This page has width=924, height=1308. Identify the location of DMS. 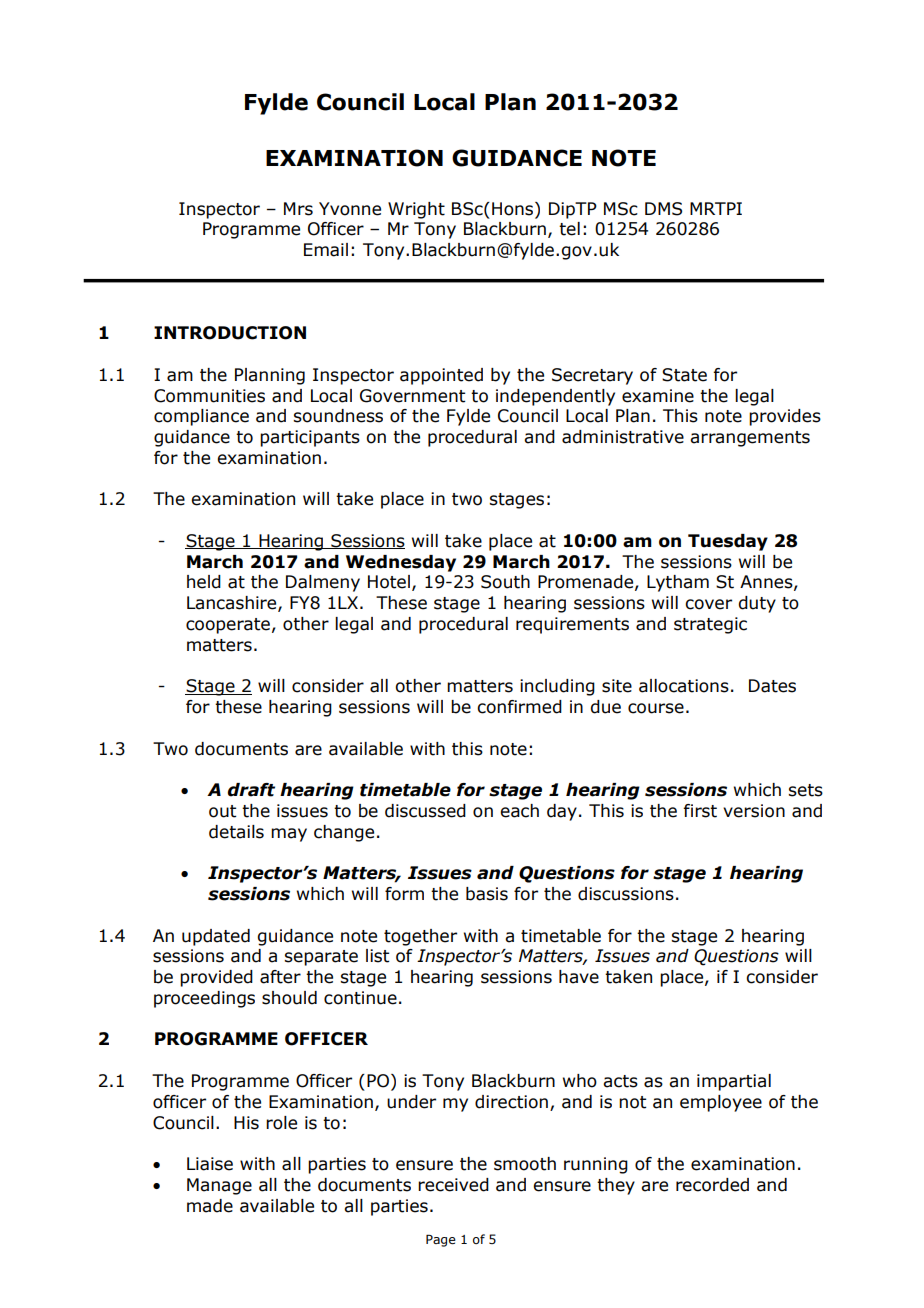
(663, 209).
